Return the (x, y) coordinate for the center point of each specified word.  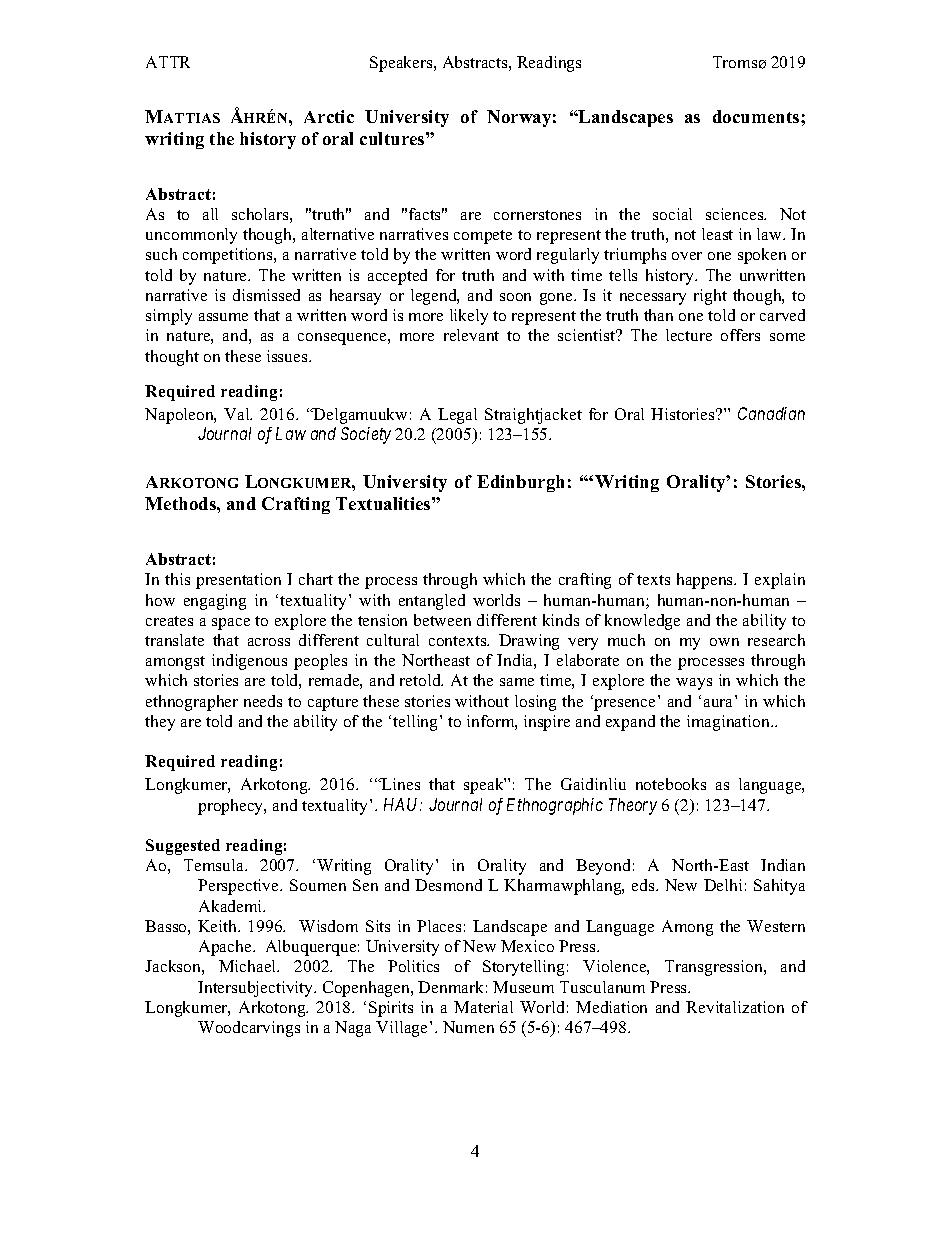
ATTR (168, 62)
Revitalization (735, 1007)
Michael (249, 966)
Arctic (329, 116)
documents (757, 116)
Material (483, 1007)
